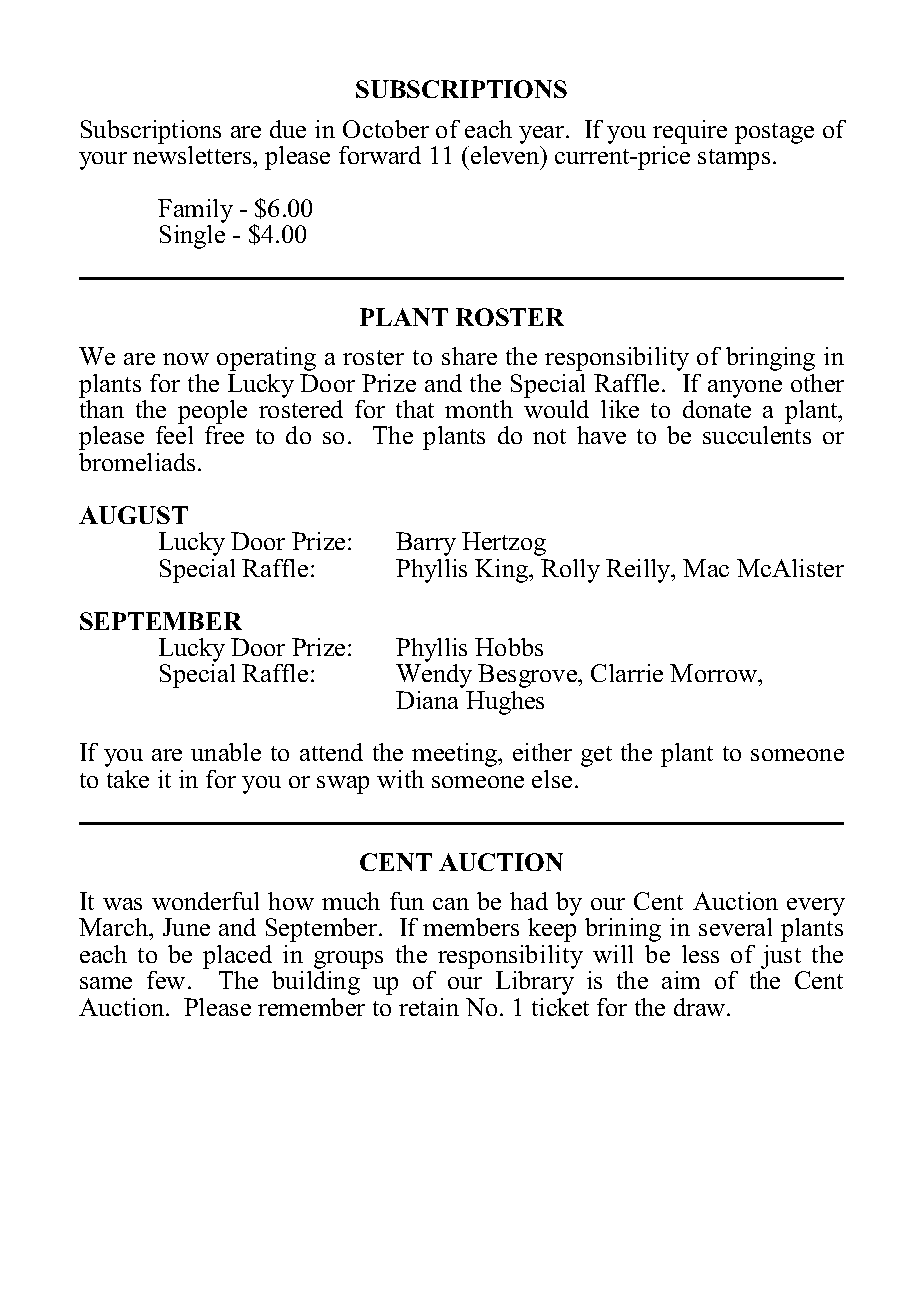  What do you see at coordinates (434, 676) in the document?
I see `Wendy` at bounding box center [434, 676].
